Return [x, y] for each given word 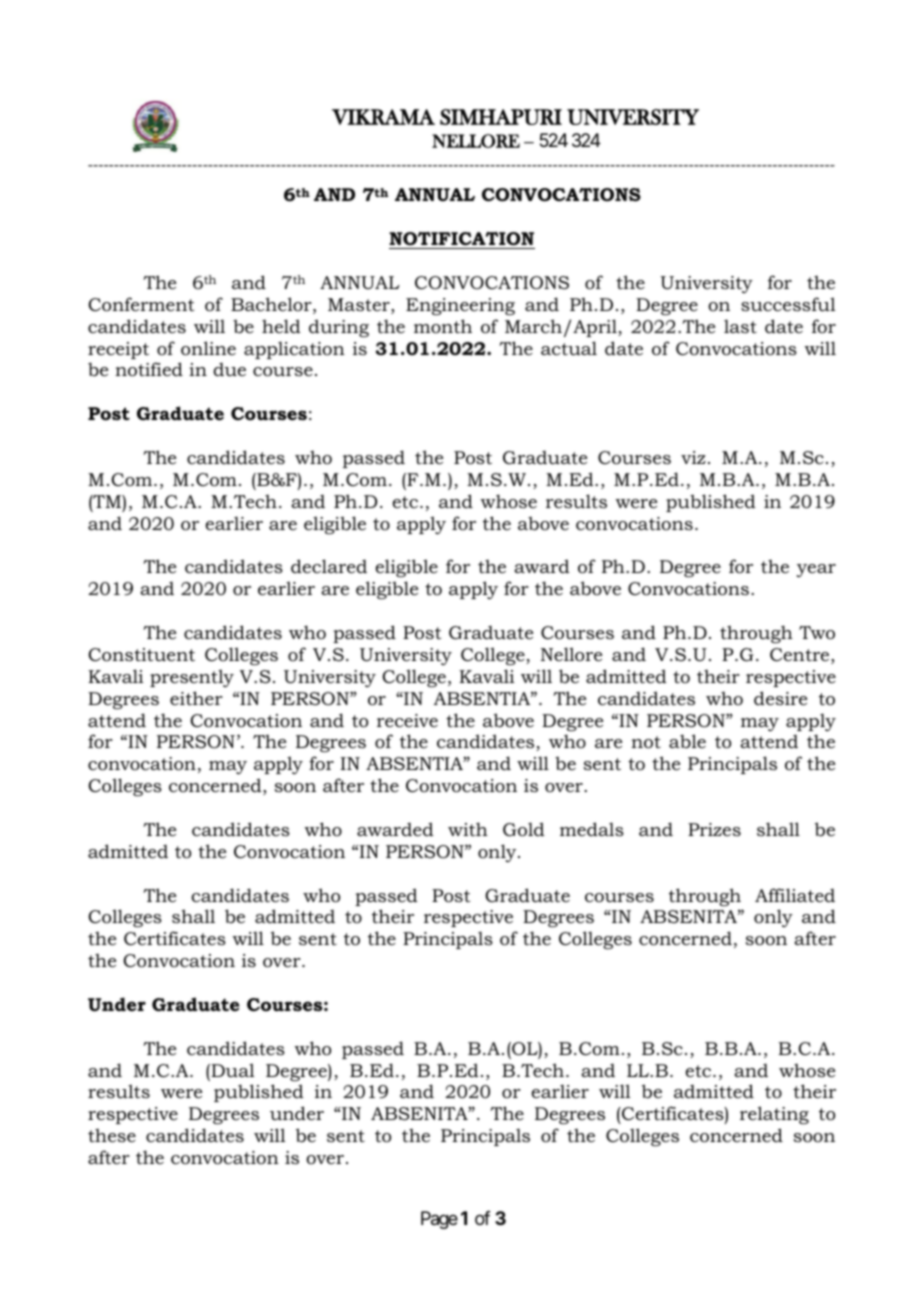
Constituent [141, 655]
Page [439, 1220]
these [112, 1135]
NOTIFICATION [461, 239]
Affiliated [795, 895]
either [196, 698]
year [816, 570]
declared [329, 566]
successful [788, 304]
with [468, 829]
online [208, 348]
